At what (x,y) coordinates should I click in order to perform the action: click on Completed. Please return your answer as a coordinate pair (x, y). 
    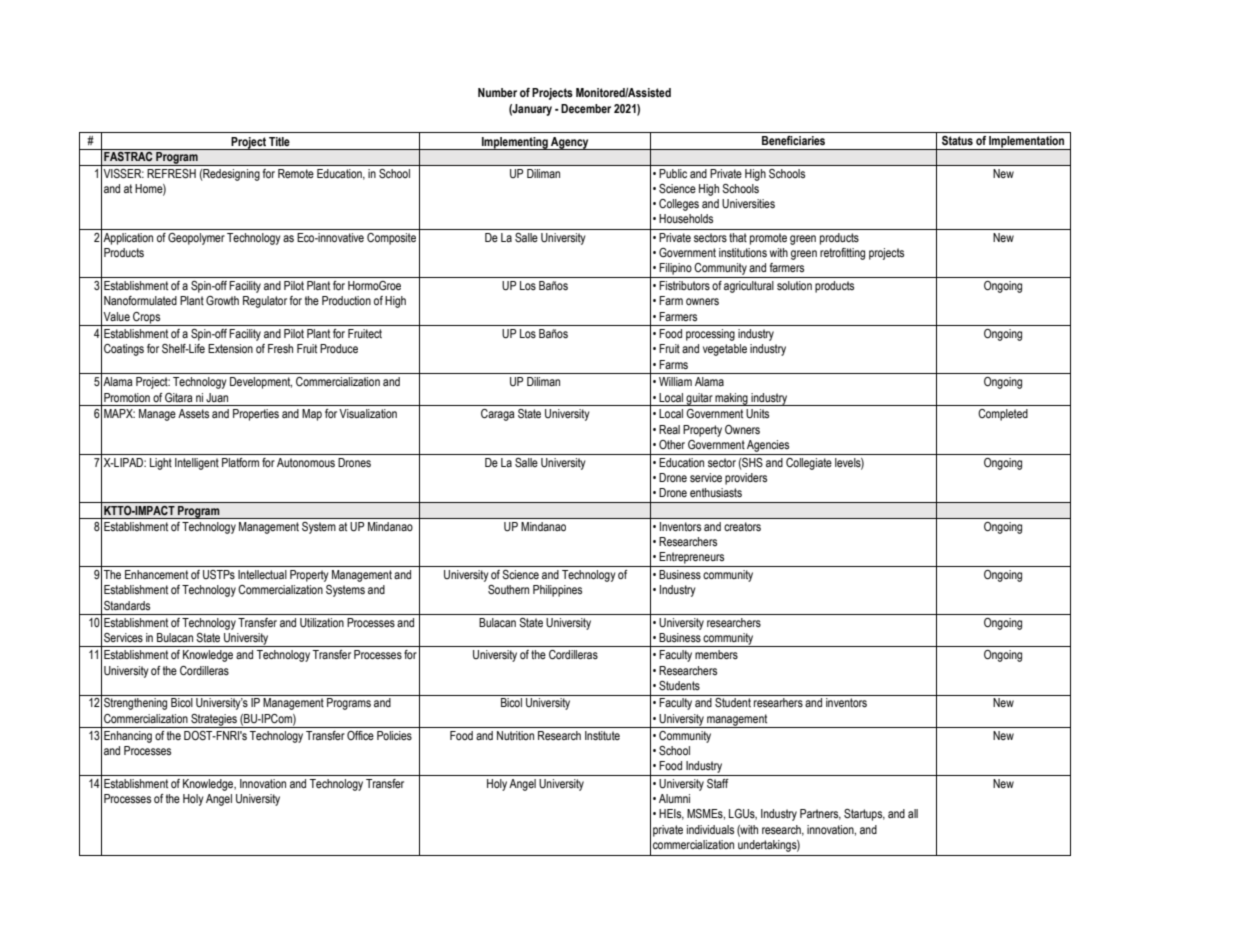
    Looking at the image, I should click on (1003, 415).
